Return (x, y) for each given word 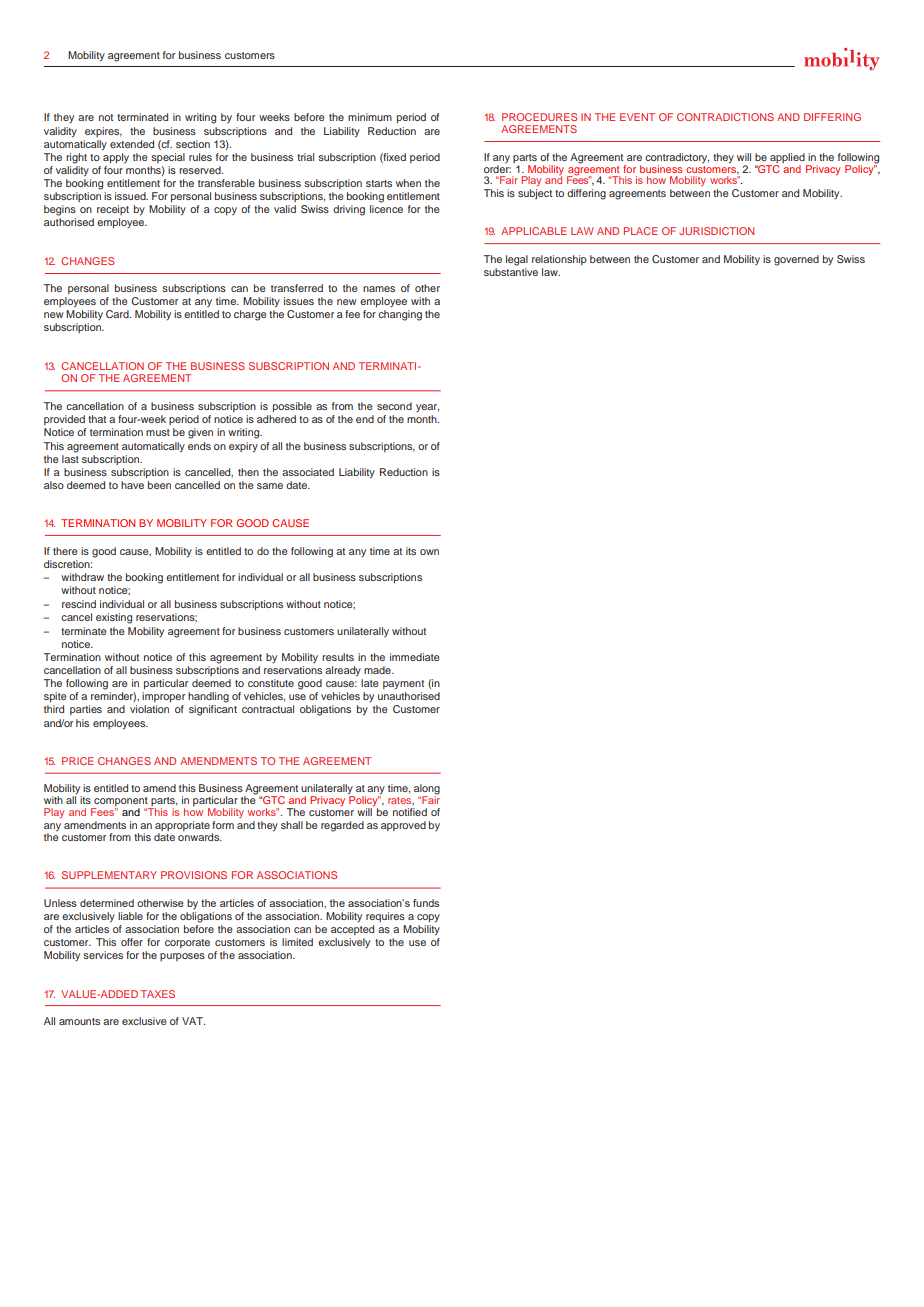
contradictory (677, 159)
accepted (352, 930)
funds (426, 903)
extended (132, 144)
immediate (415, 657)
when (408, 183)
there (65, 551)
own (429, 552)
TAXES (158, 994)
